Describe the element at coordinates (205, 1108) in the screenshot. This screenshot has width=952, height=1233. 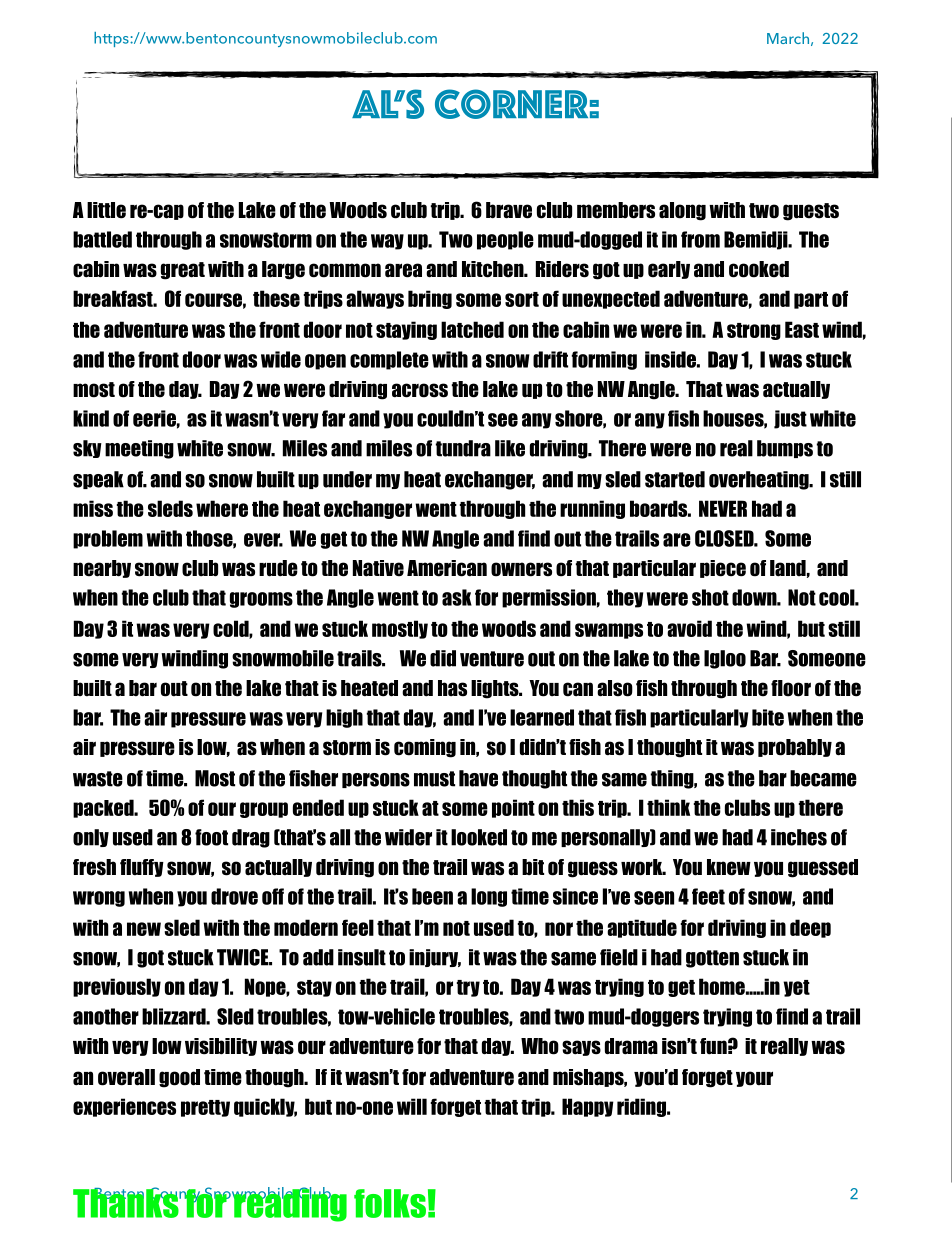
I see `pretty` at that location.
